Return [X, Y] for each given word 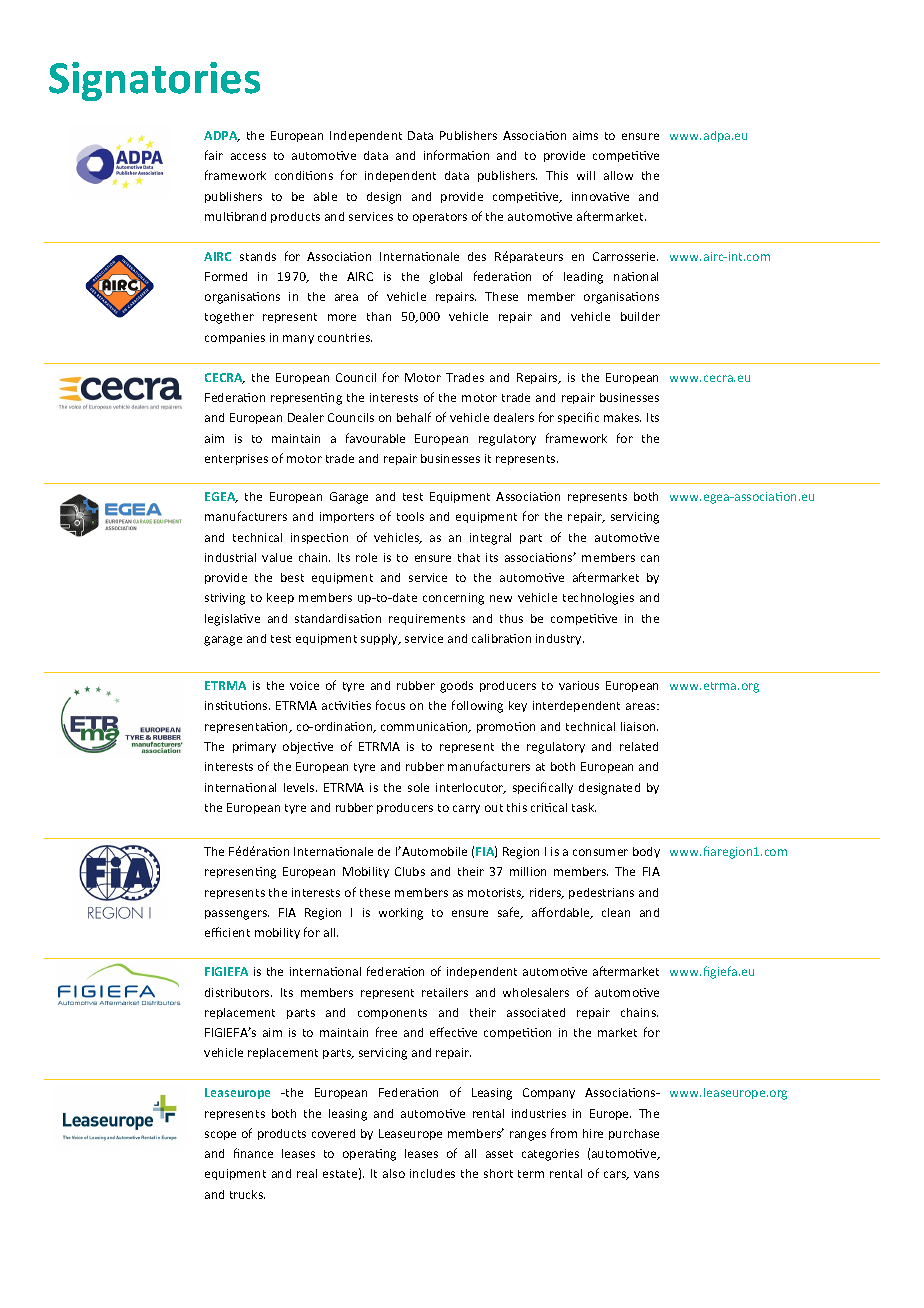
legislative [232, 620]
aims [585, 135]
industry [560, 639]
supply [380, 639]
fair [214, 155]
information [456, 155]
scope [220, 1135]
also [394, 1173]
